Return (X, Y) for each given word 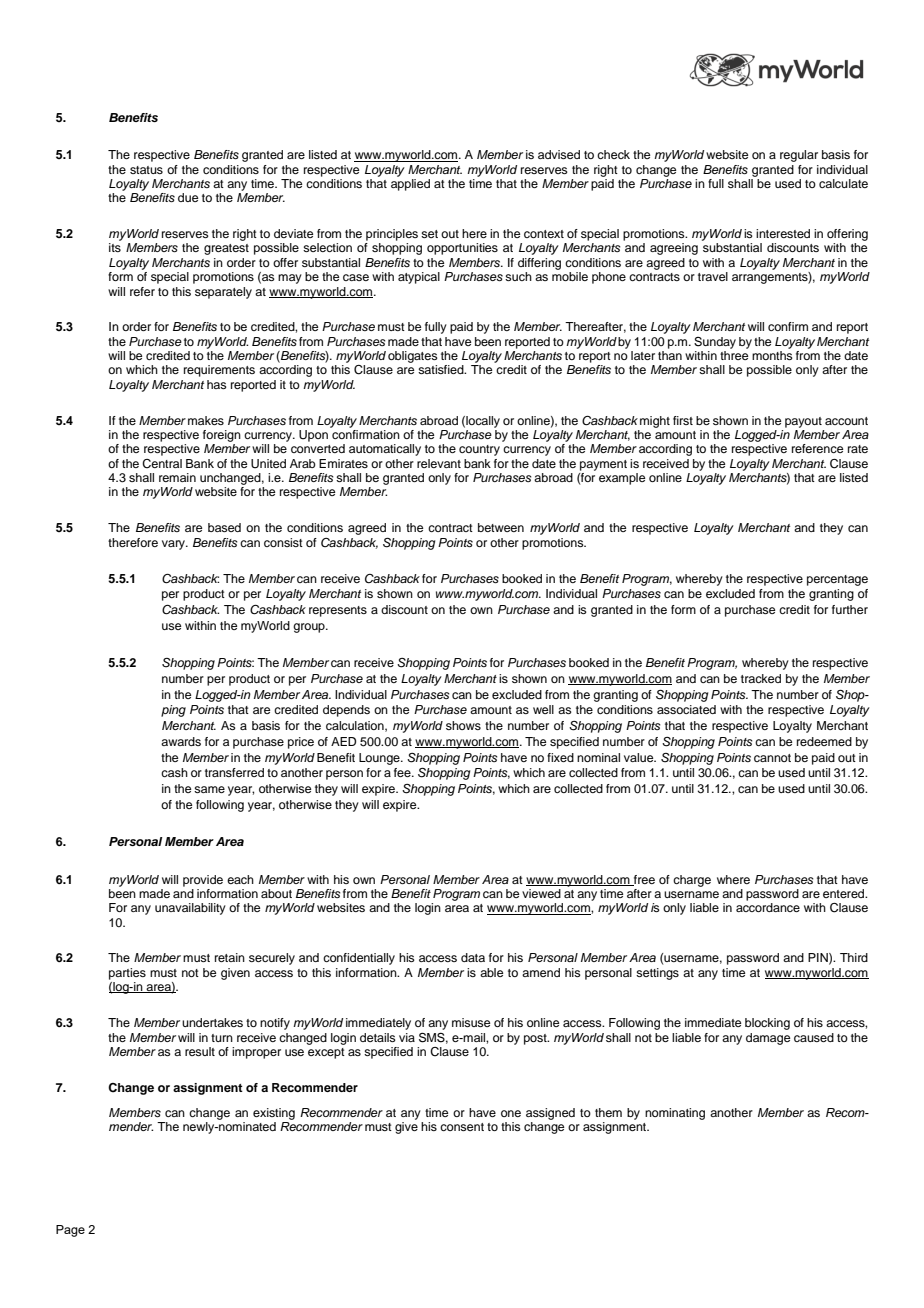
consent (462, 1127)
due (188, 197)
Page (70, 1231)
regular (799, 156)
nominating (675, 1114)
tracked (761, 678)
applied (410, 185)
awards (181, 741)
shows (463, 725)
